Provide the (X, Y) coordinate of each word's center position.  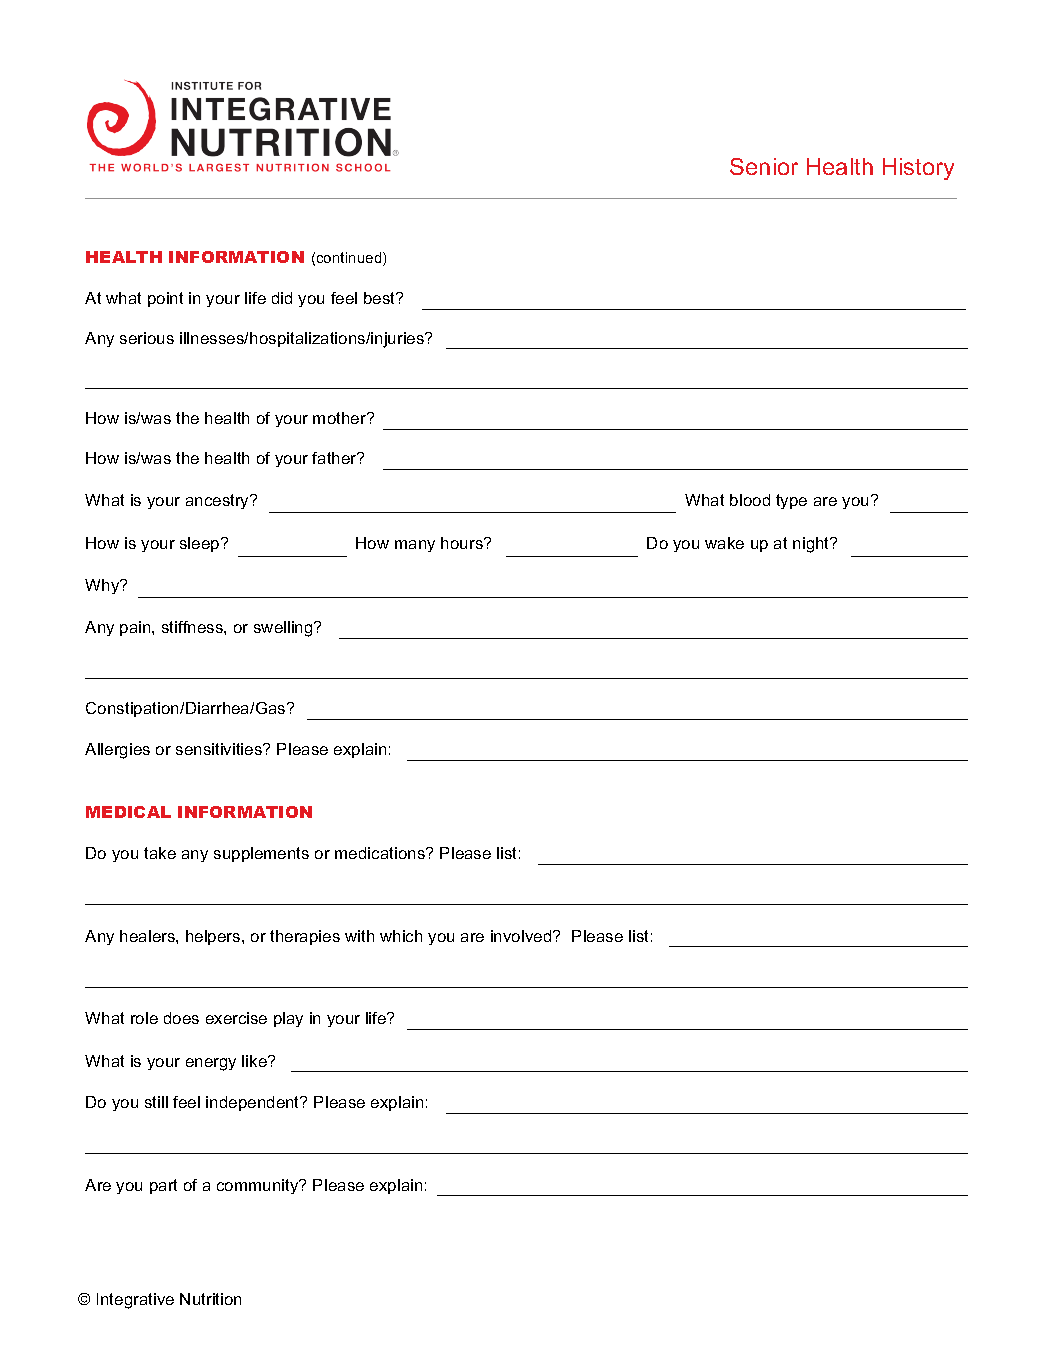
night (812, 545)
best (381, 298)
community (259, 1186)
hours (463, 543)
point (165, 299)
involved (522, 936)
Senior (764, 166)
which (401, 936)
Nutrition (210, 1299)
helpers (214, 937)
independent (254, 1103)
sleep (201, 544)
